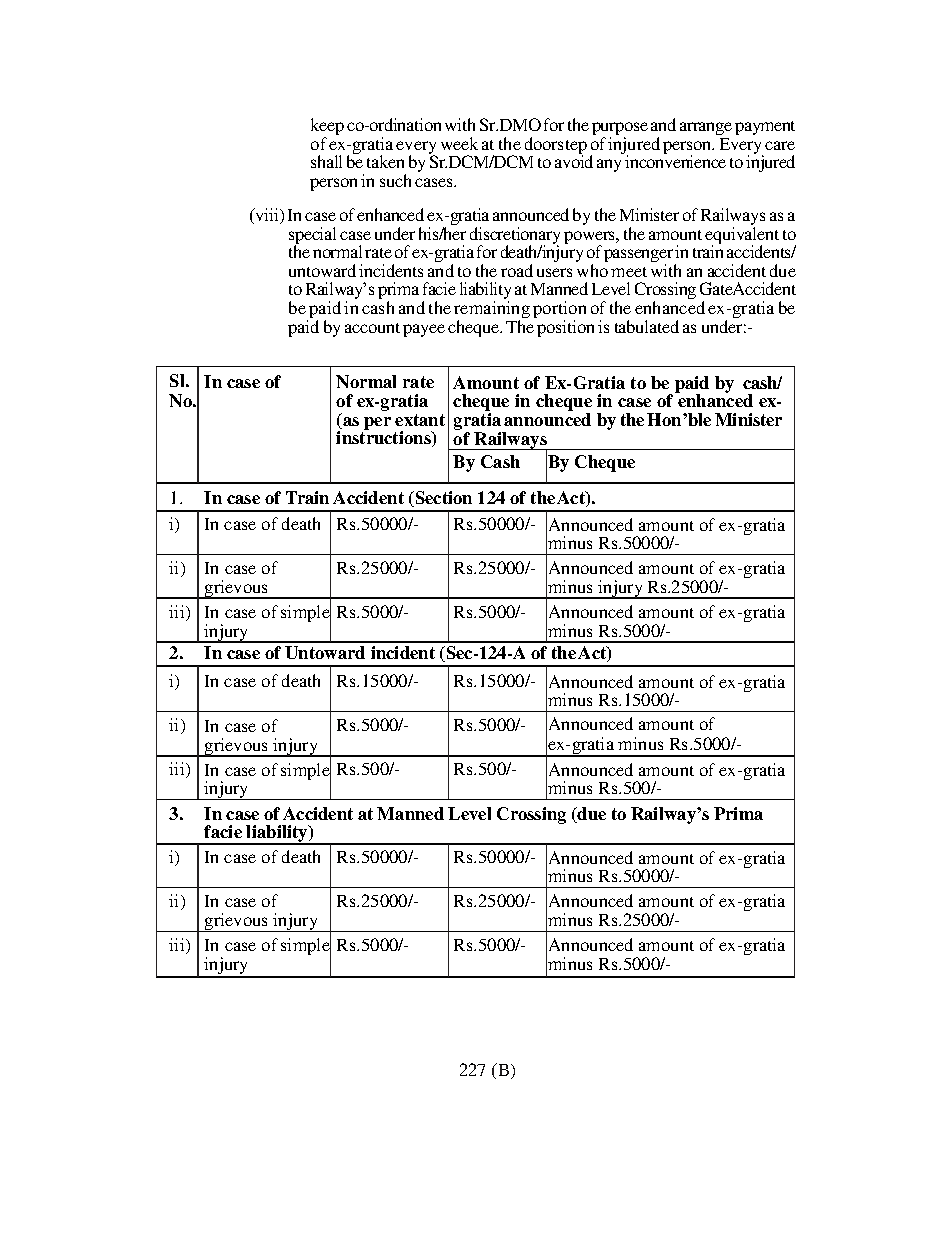 This document has height=1233, width=952. Describe the element at coordinates (384, 438) in the document. I see `instructions` at that location.
